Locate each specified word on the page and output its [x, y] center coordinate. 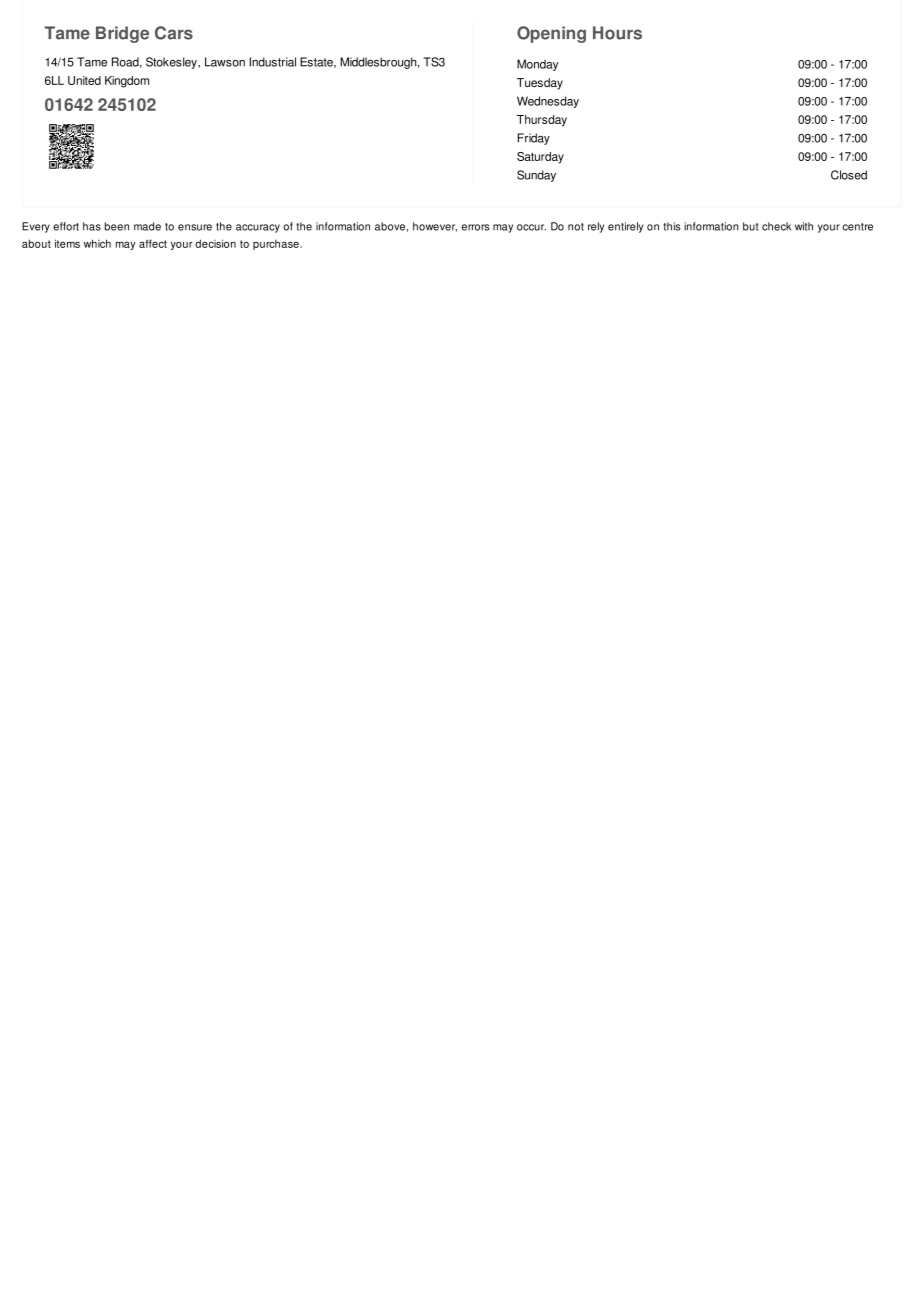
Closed [849, 175]
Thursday [542, 121]
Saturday [540, 158]
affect [153, 243]
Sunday [536, 176]
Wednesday [548, 102]
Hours [617, 33]
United [84, 80]
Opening [551, 34]
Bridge [122, 34]
